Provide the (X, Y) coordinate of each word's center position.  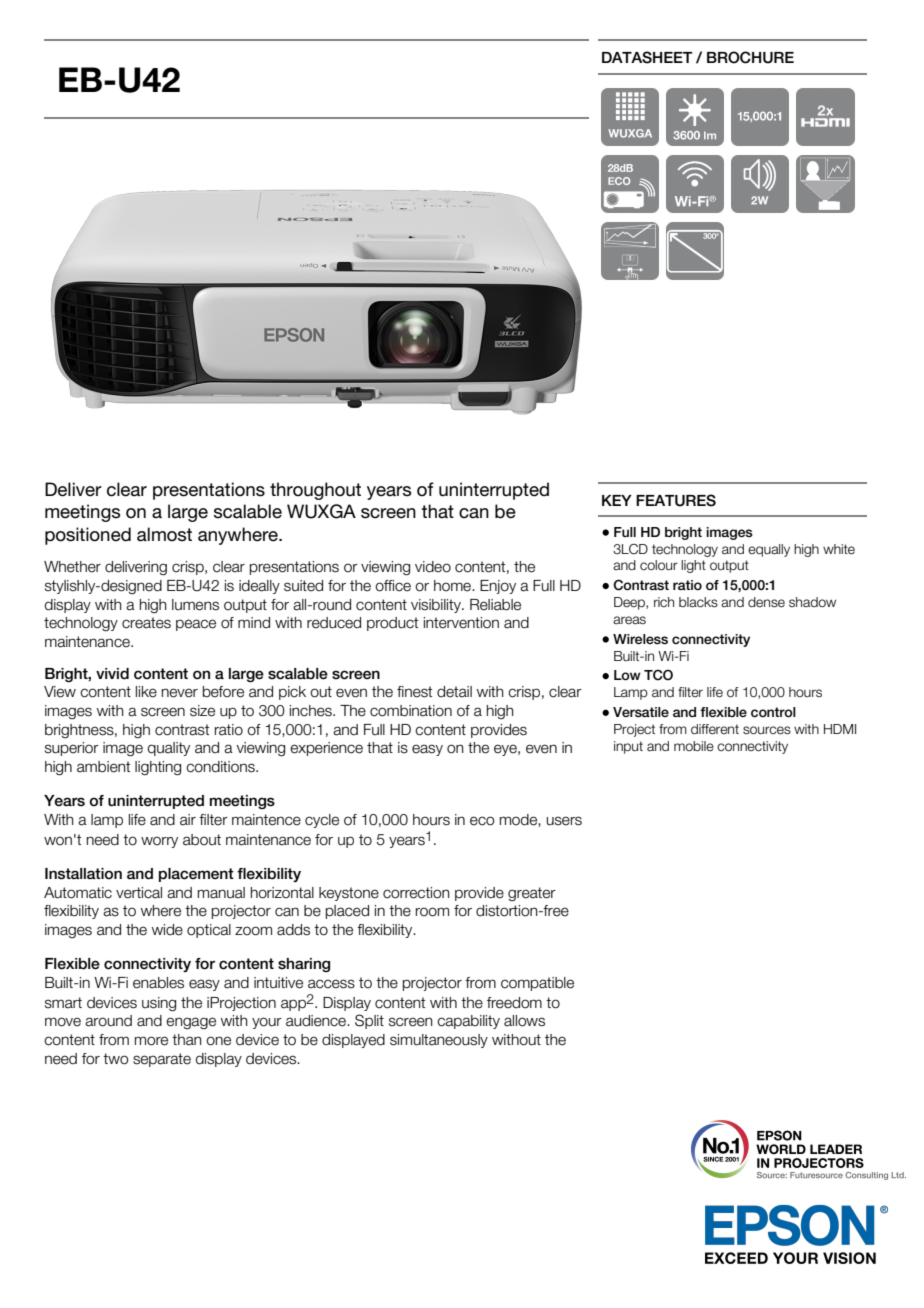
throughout (315, 491)
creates (146, 623)
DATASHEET (647, 57)
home (453, 586)
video (433, 567)
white (839, 549)
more (151, 1041)
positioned (88, 536)
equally (769, 550)
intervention (461, 623)
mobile (694, 746)
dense (766, 602)
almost (164, 534)
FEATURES (676, 500)
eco (482, 821)
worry (159, 842)
